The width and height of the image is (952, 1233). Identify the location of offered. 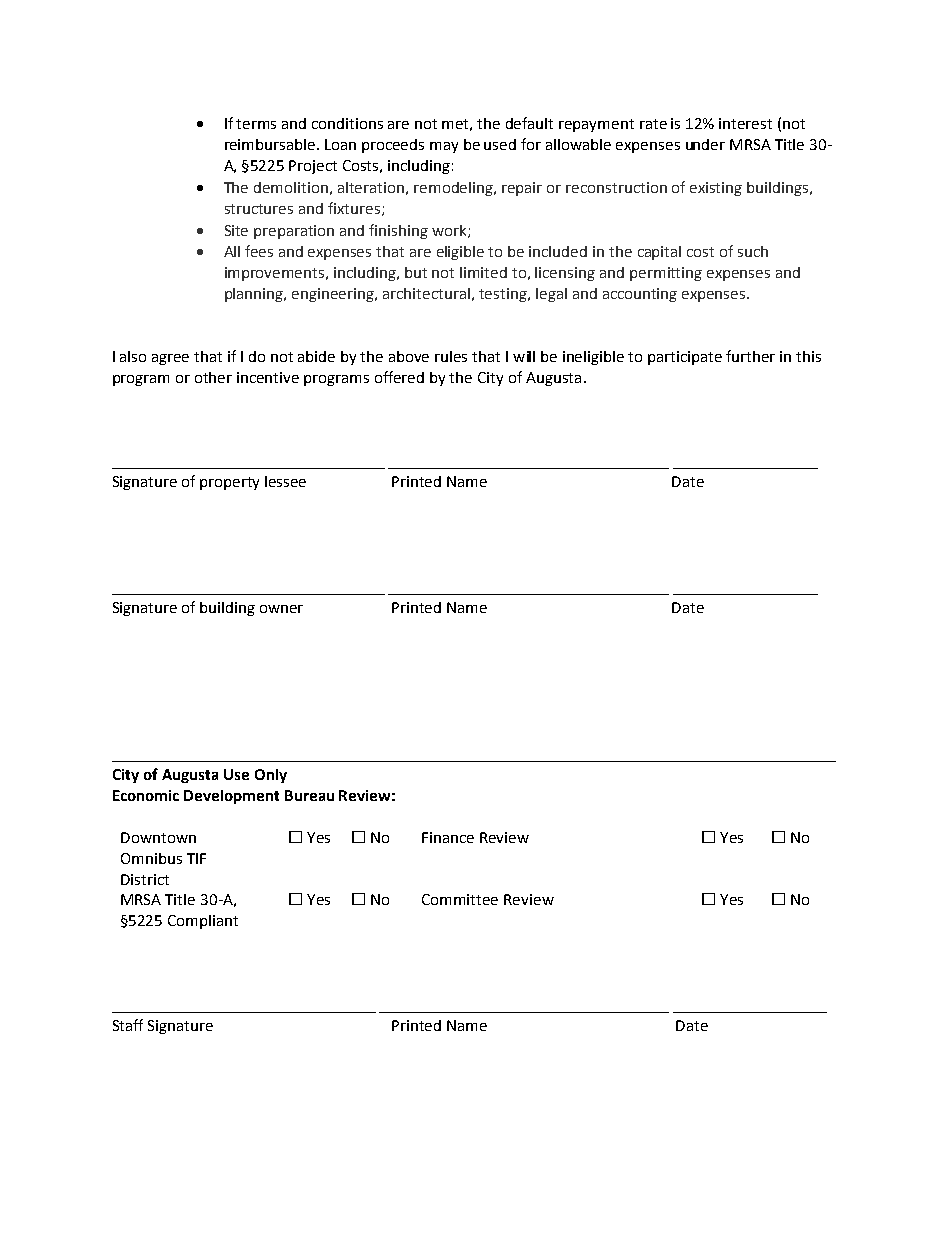
(399, 377).
